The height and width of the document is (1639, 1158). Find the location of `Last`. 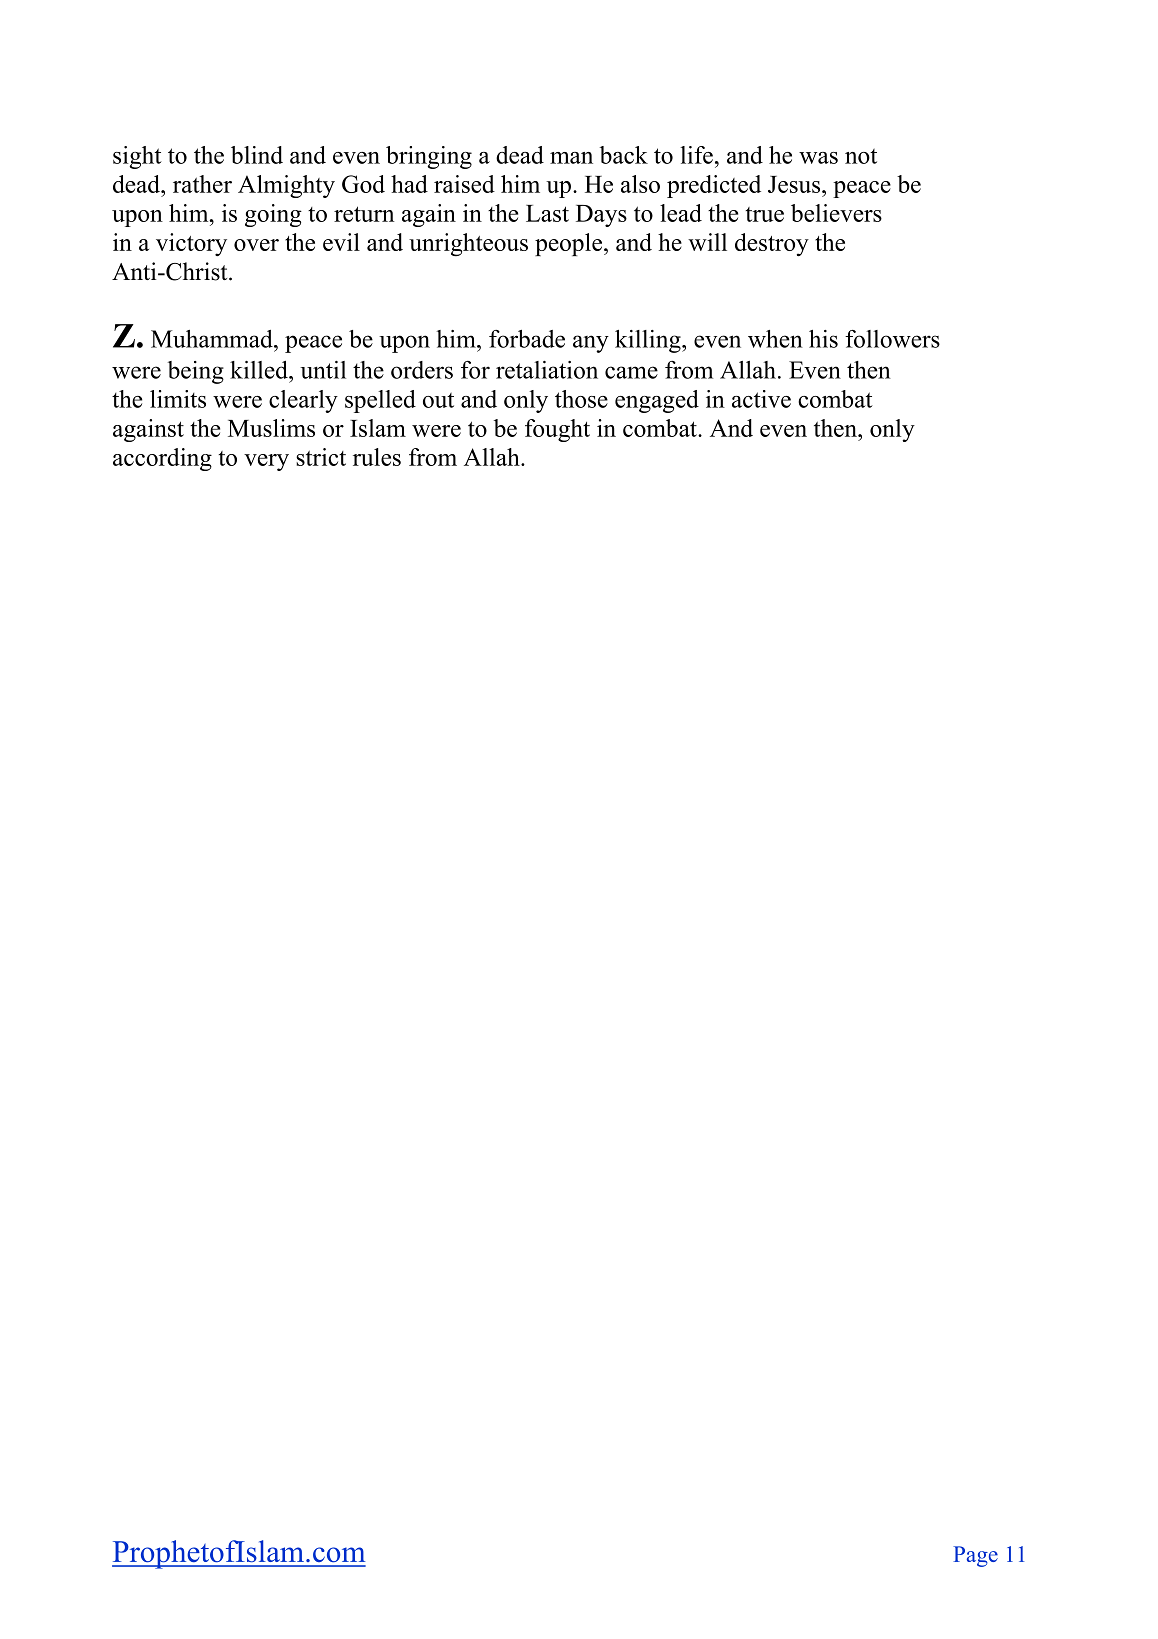

Last is located at coordinates (547, 213).
